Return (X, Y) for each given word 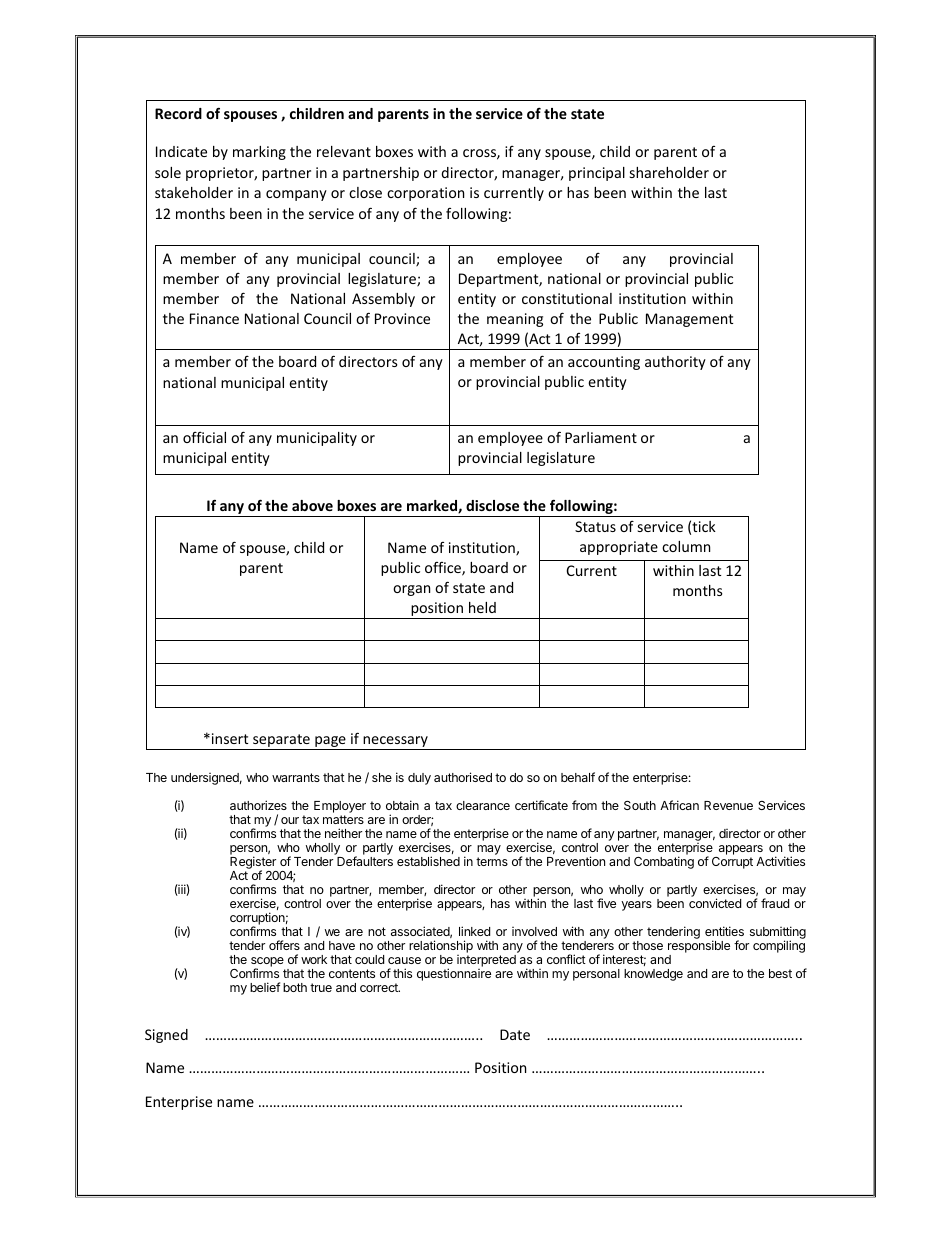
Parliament (601, 437)
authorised (463, 777)
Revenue (728, 805)
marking (259, 153)
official (204, 437)
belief (265, 987)
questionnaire (454, 974)
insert (230, 738)
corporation (425, 194)
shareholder (669, 172)
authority (675, 363)
